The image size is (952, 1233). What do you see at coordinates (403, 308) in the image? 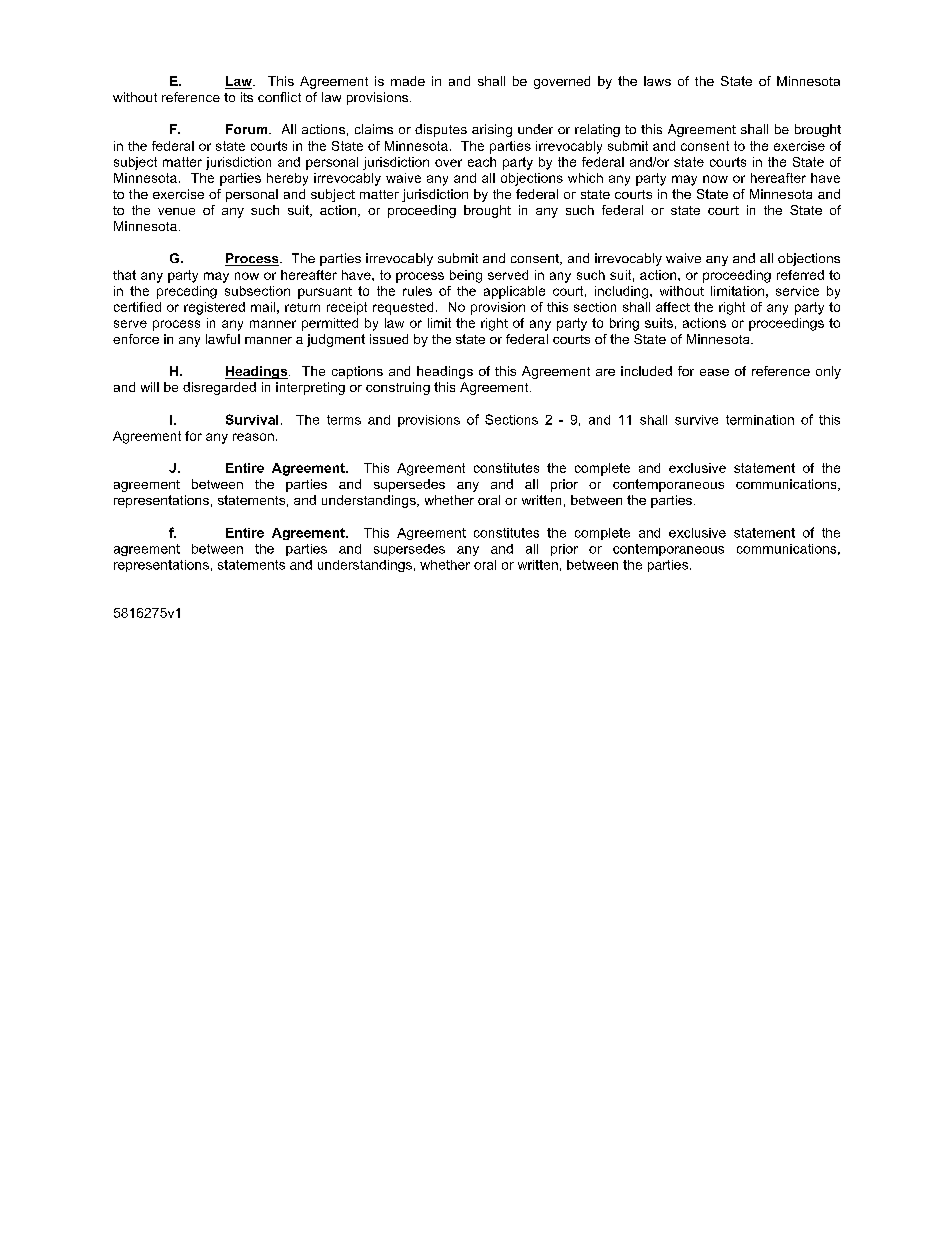
I see `requested` at bounding box center [403, 308].
